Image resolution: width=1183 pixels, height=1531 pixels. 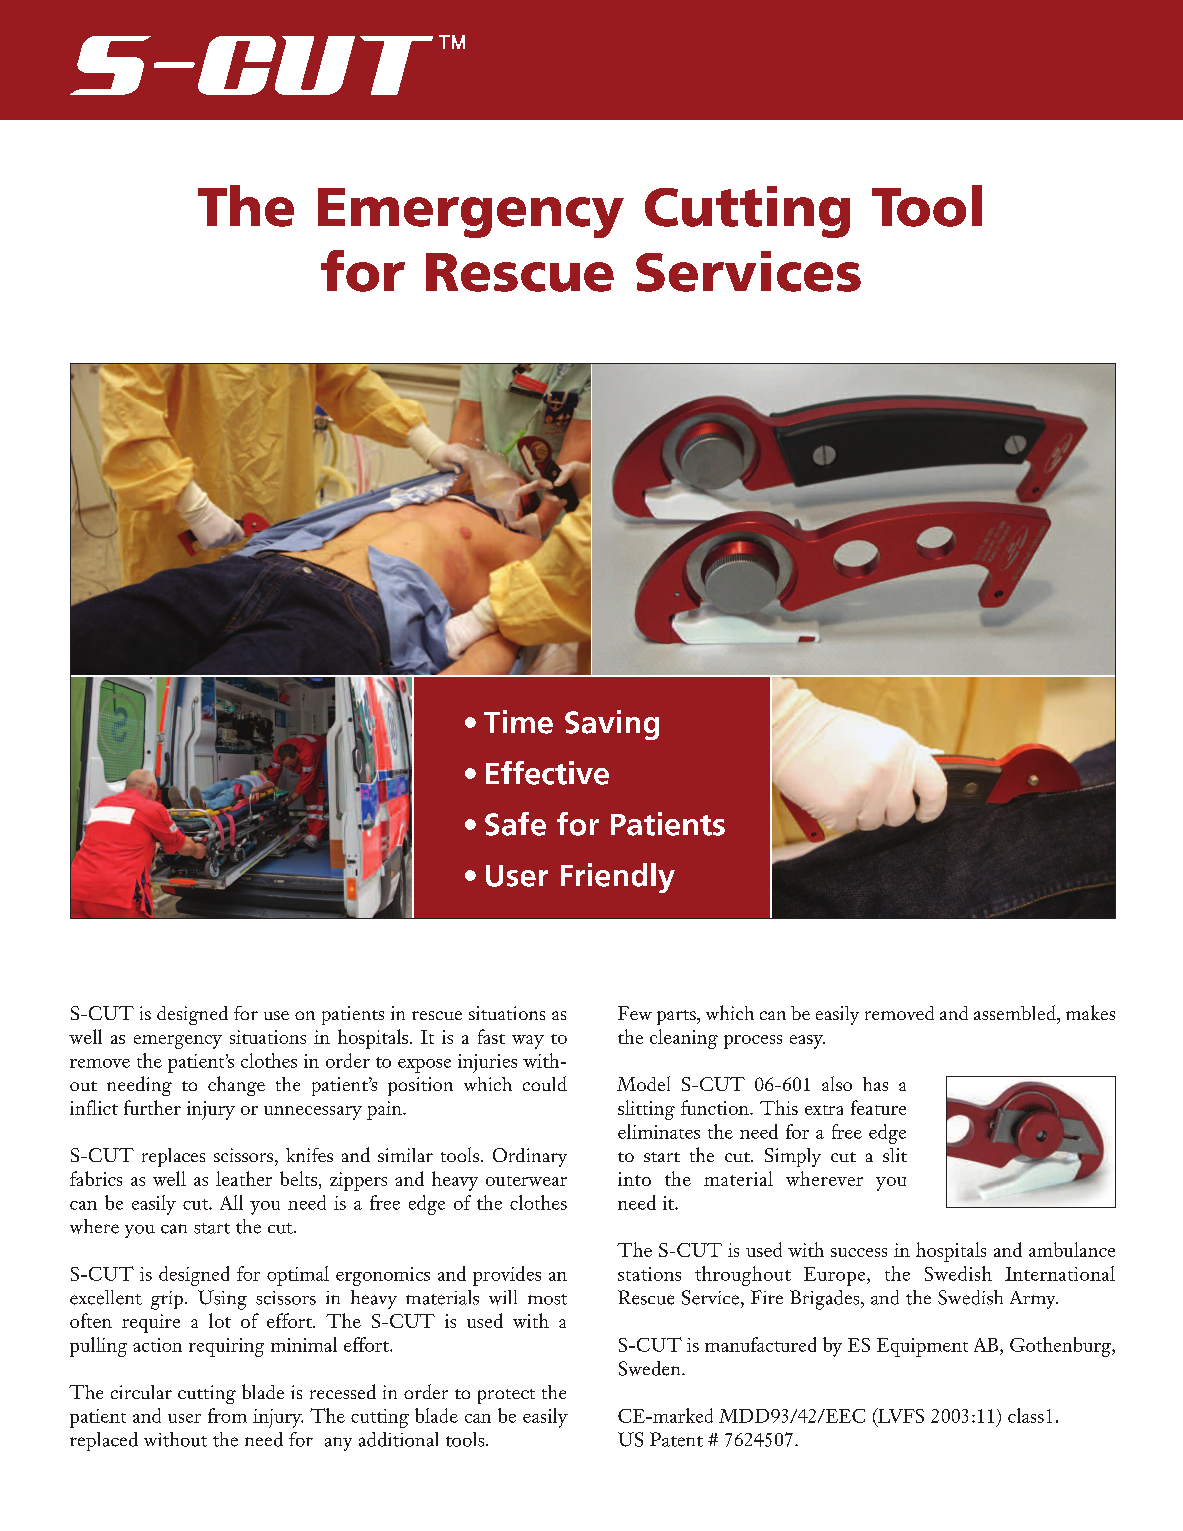 I want to click on change, so click(x=236, y=1086).
